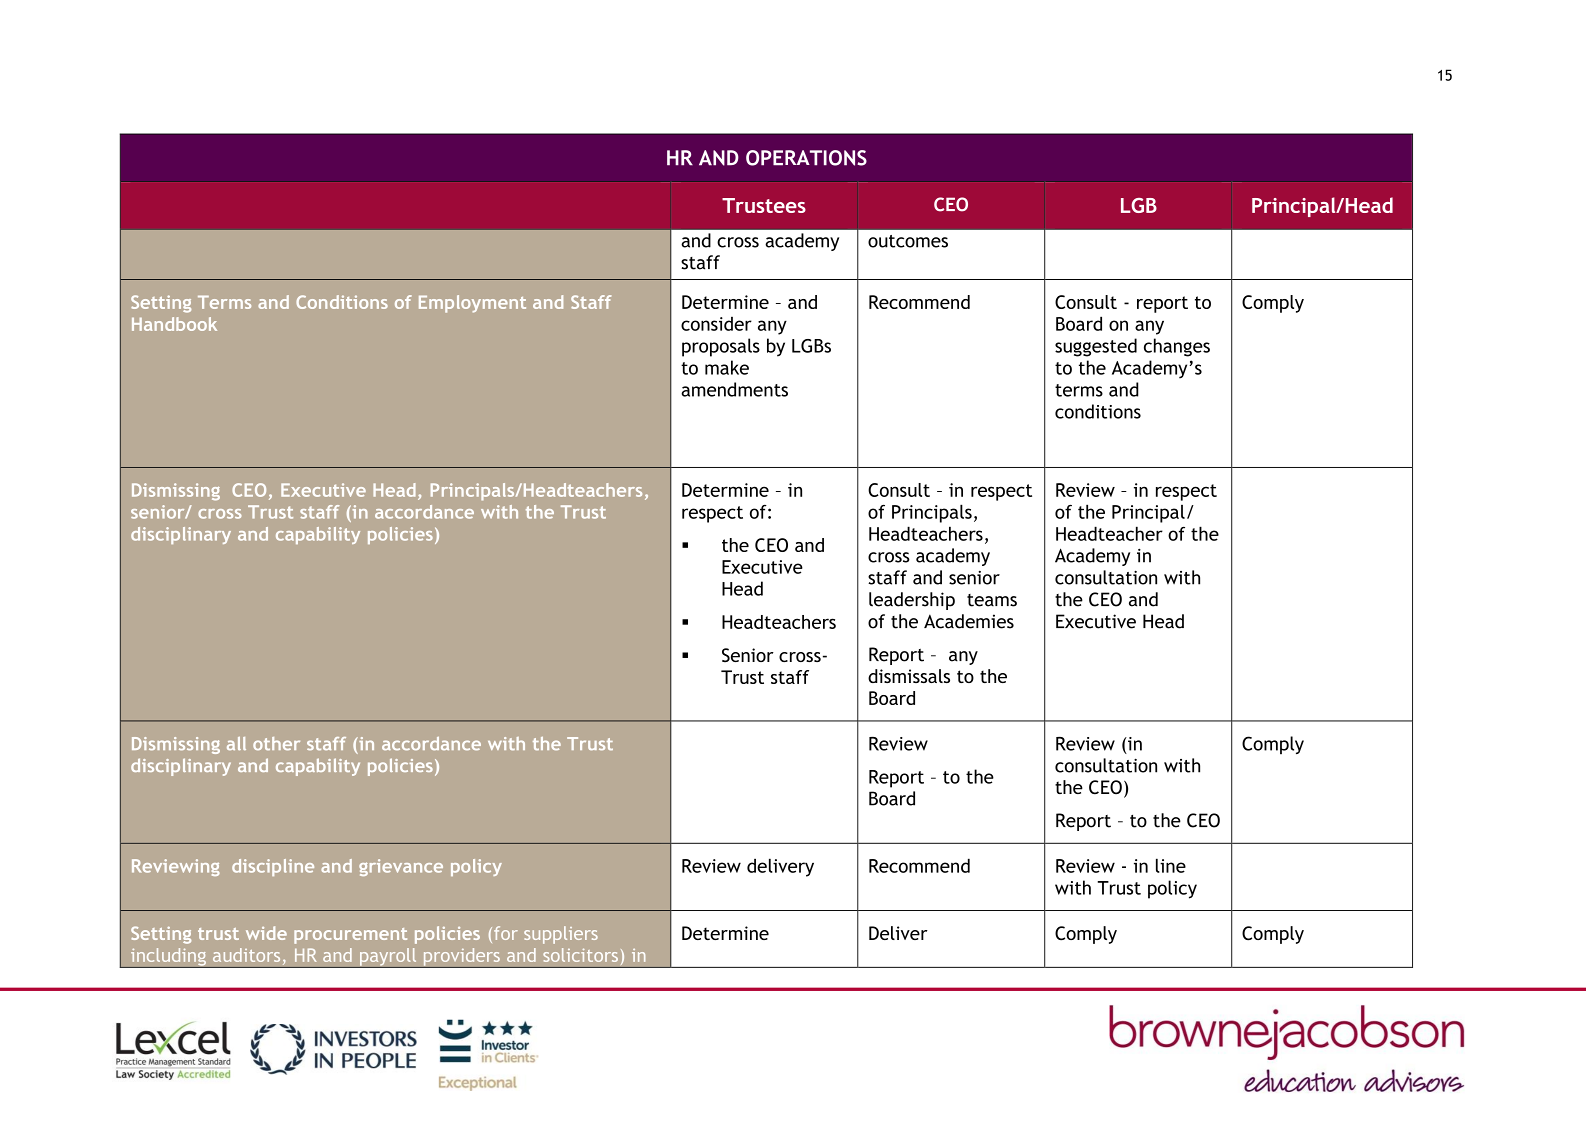 The width and height of the image is (1586, 1121). I want to click on solicitors, so click(580, 955).
